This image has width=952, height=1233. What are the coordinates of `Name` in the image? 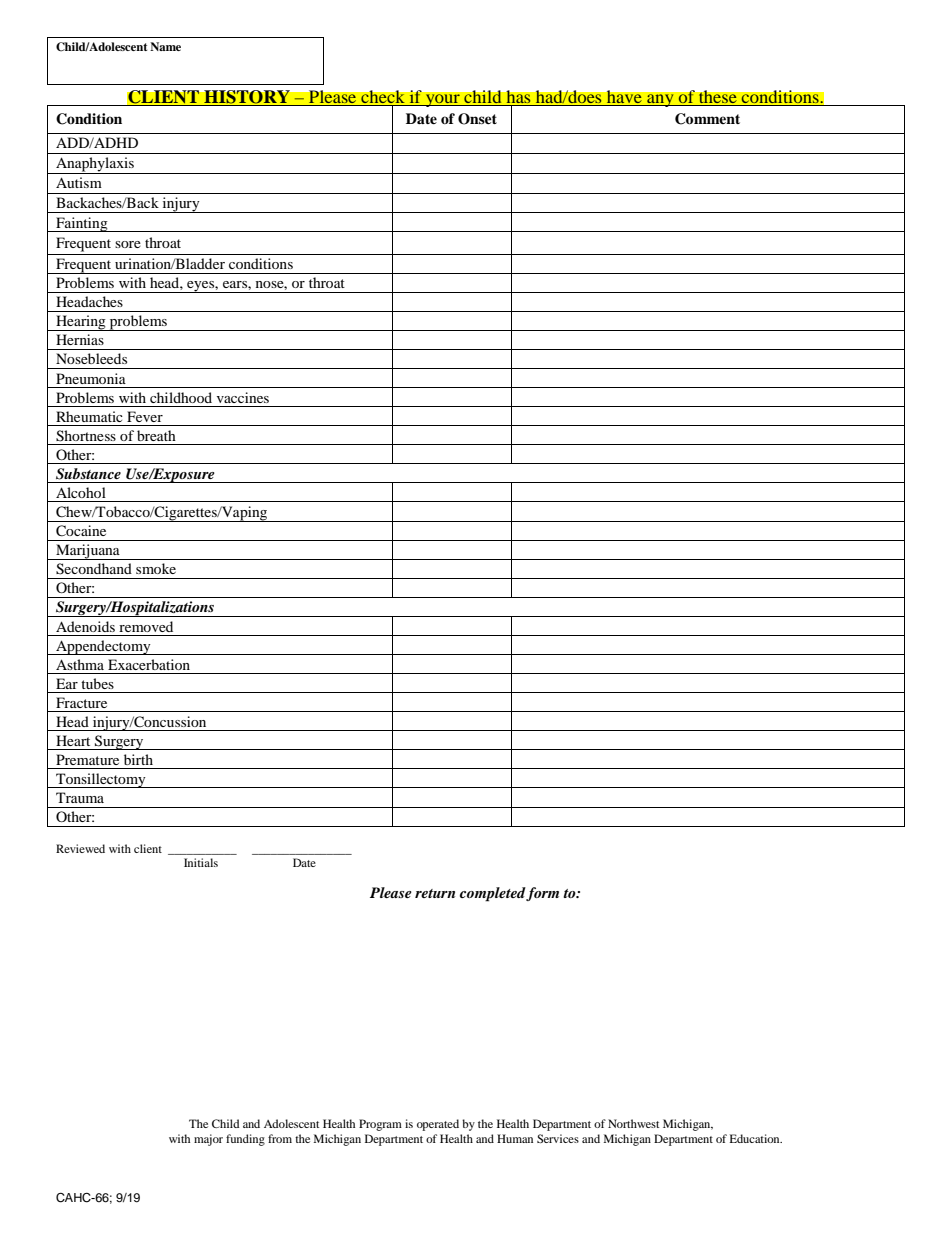 It's located at (165, 46).
